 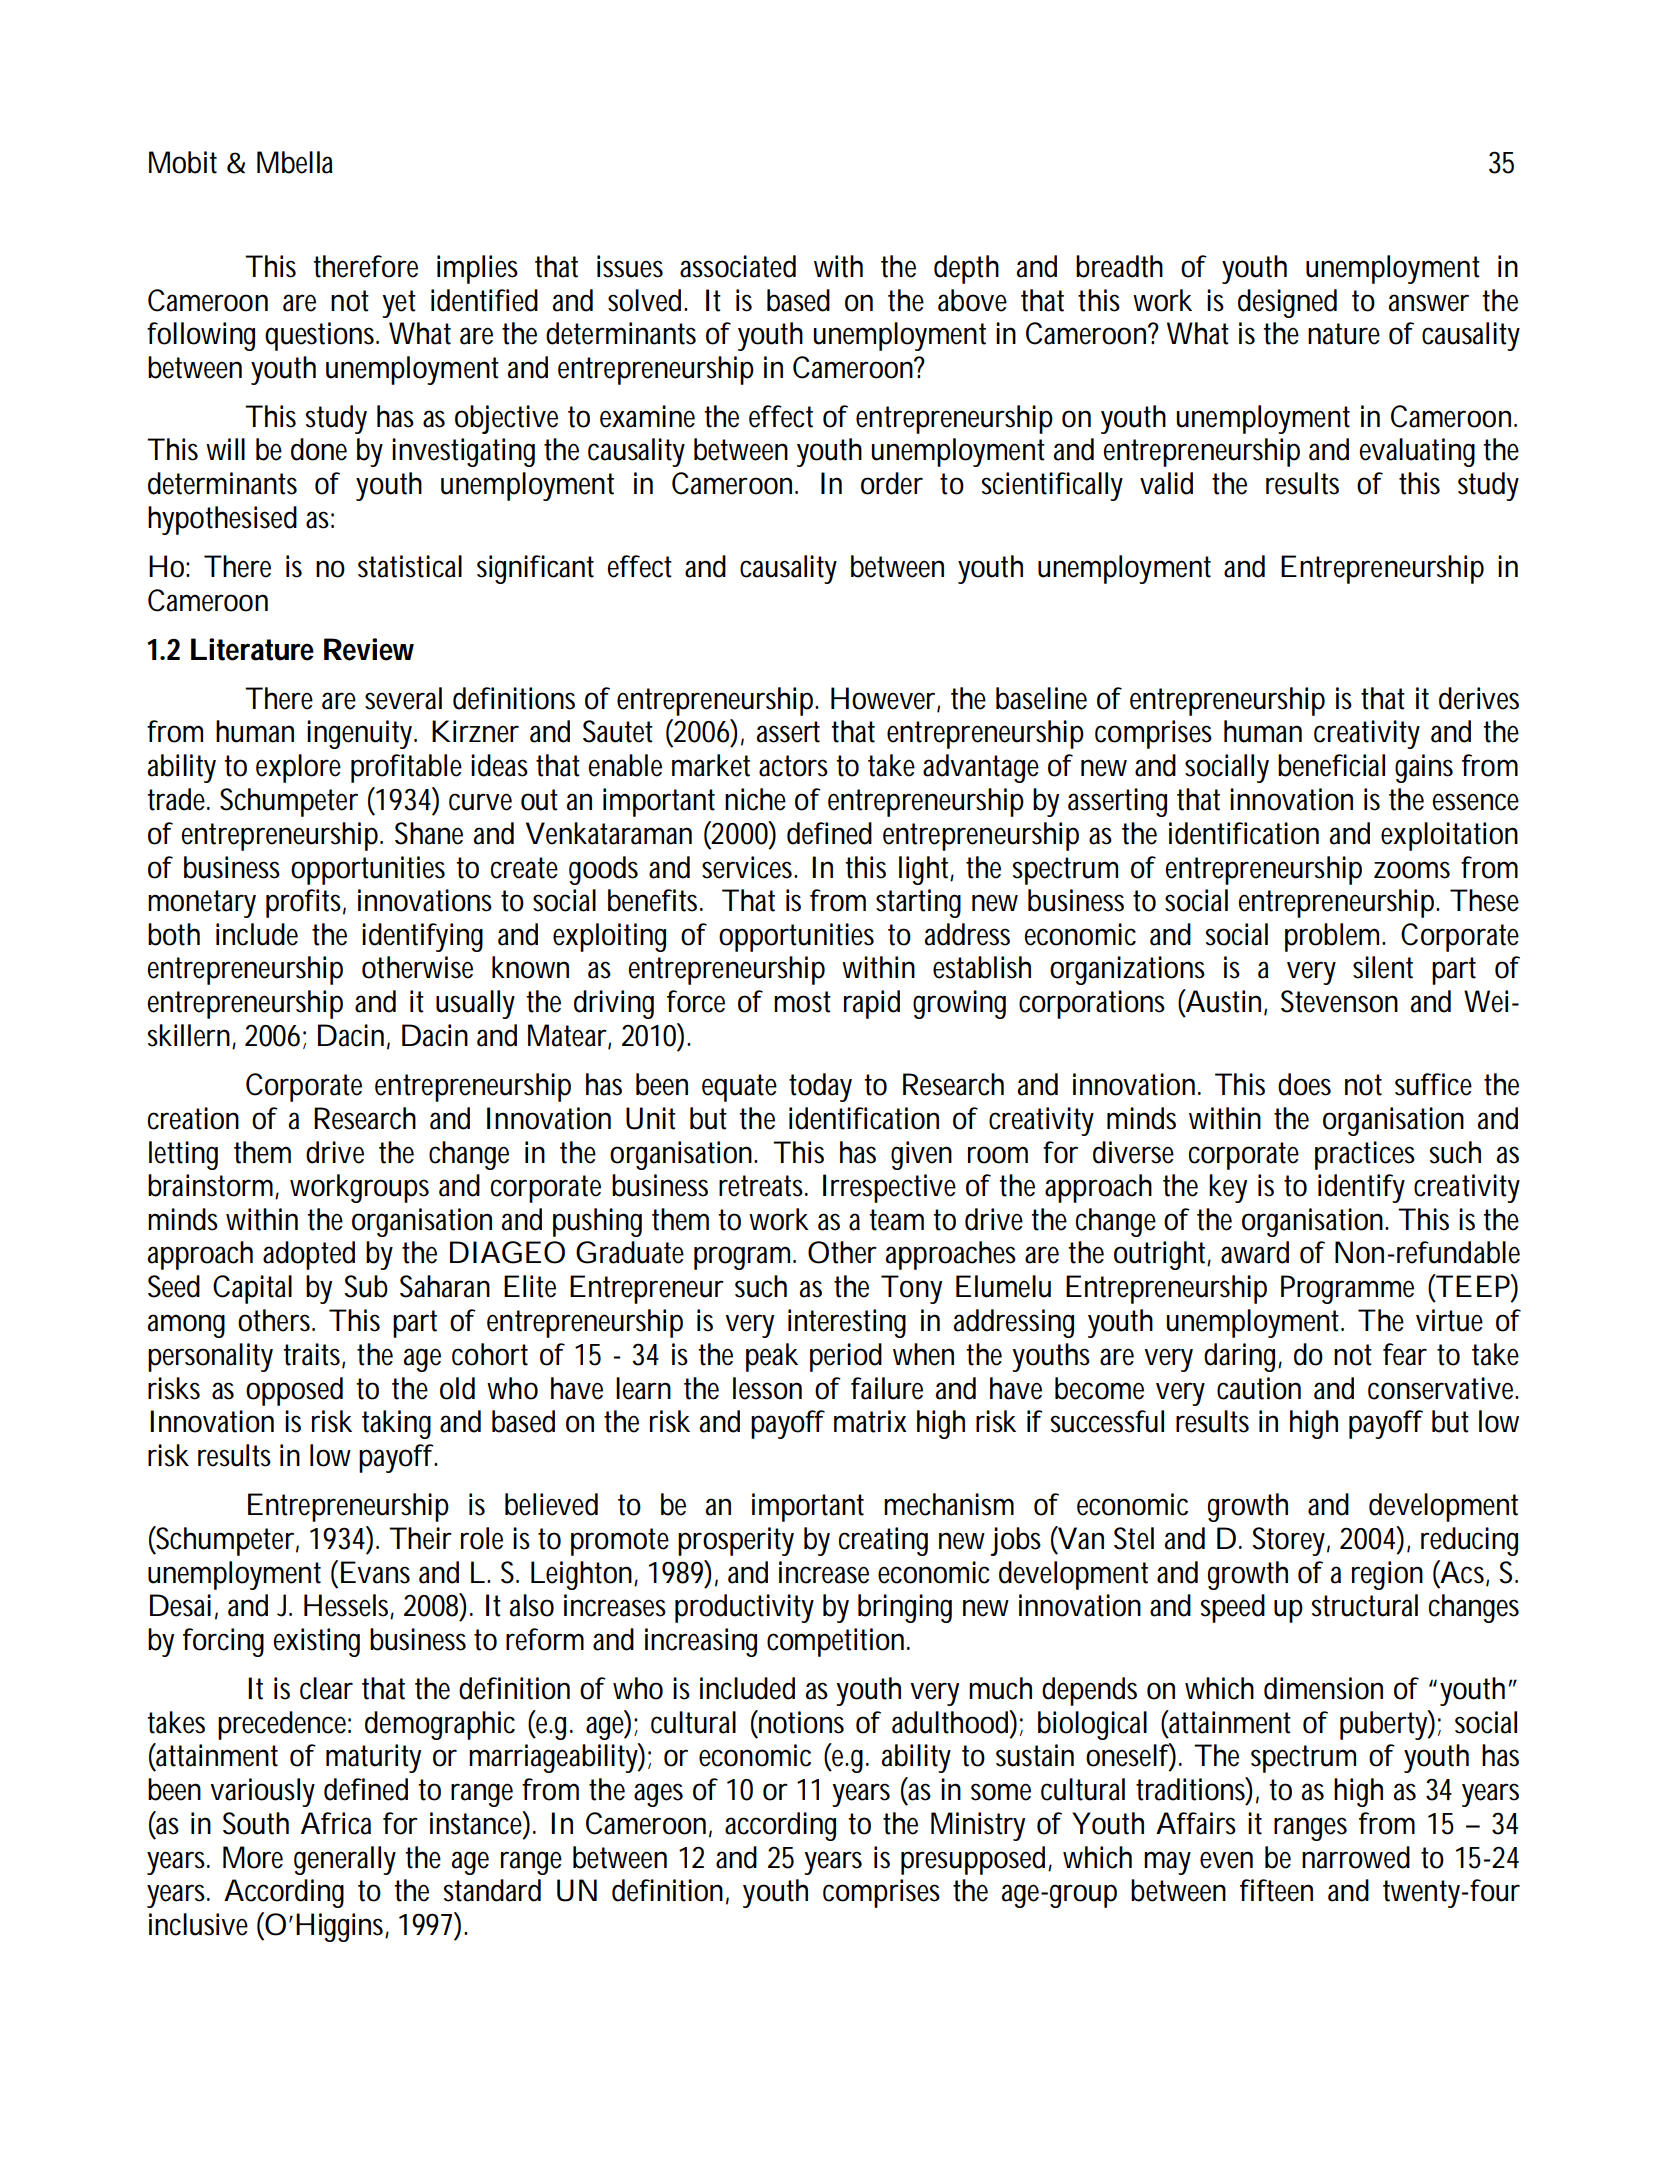 I want to click on generally, so click(x=345, y=1860).
